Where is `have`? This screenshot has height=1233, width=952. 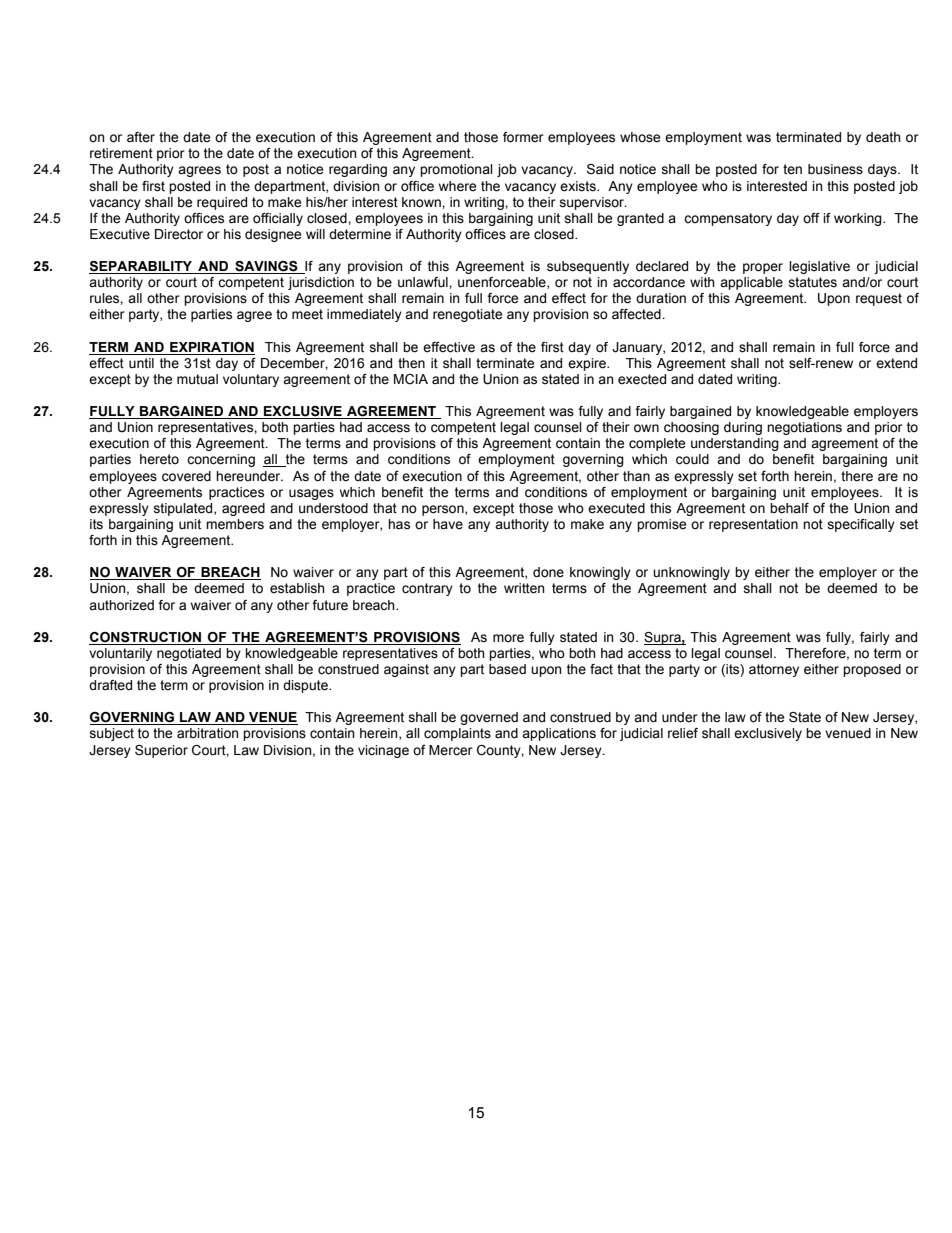 have is located at coordinates (448, 524).
